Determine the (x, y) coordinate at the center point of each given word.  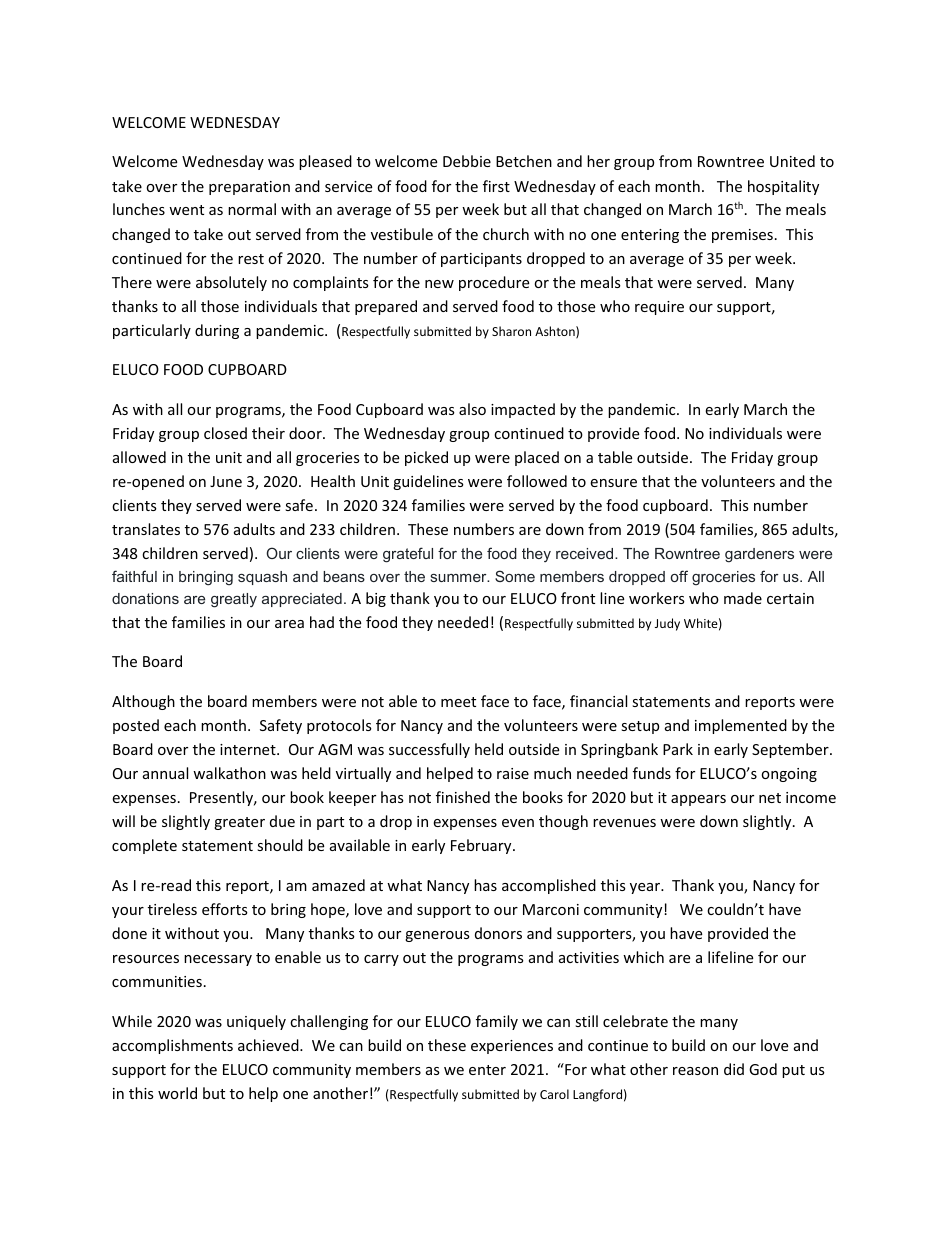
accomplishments (172, 1046)
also (472, 409)
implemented (741, 726)
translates (146, 529)
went (186, 210)
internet (249, 749)
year (646, 888)
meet (458, 702)
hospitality (783, 187)
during (217, 331)
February (482, 846)
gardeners (759, 555)
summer (460, 578)
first (496, 186)
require (659, 308)
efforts (225, 909)
